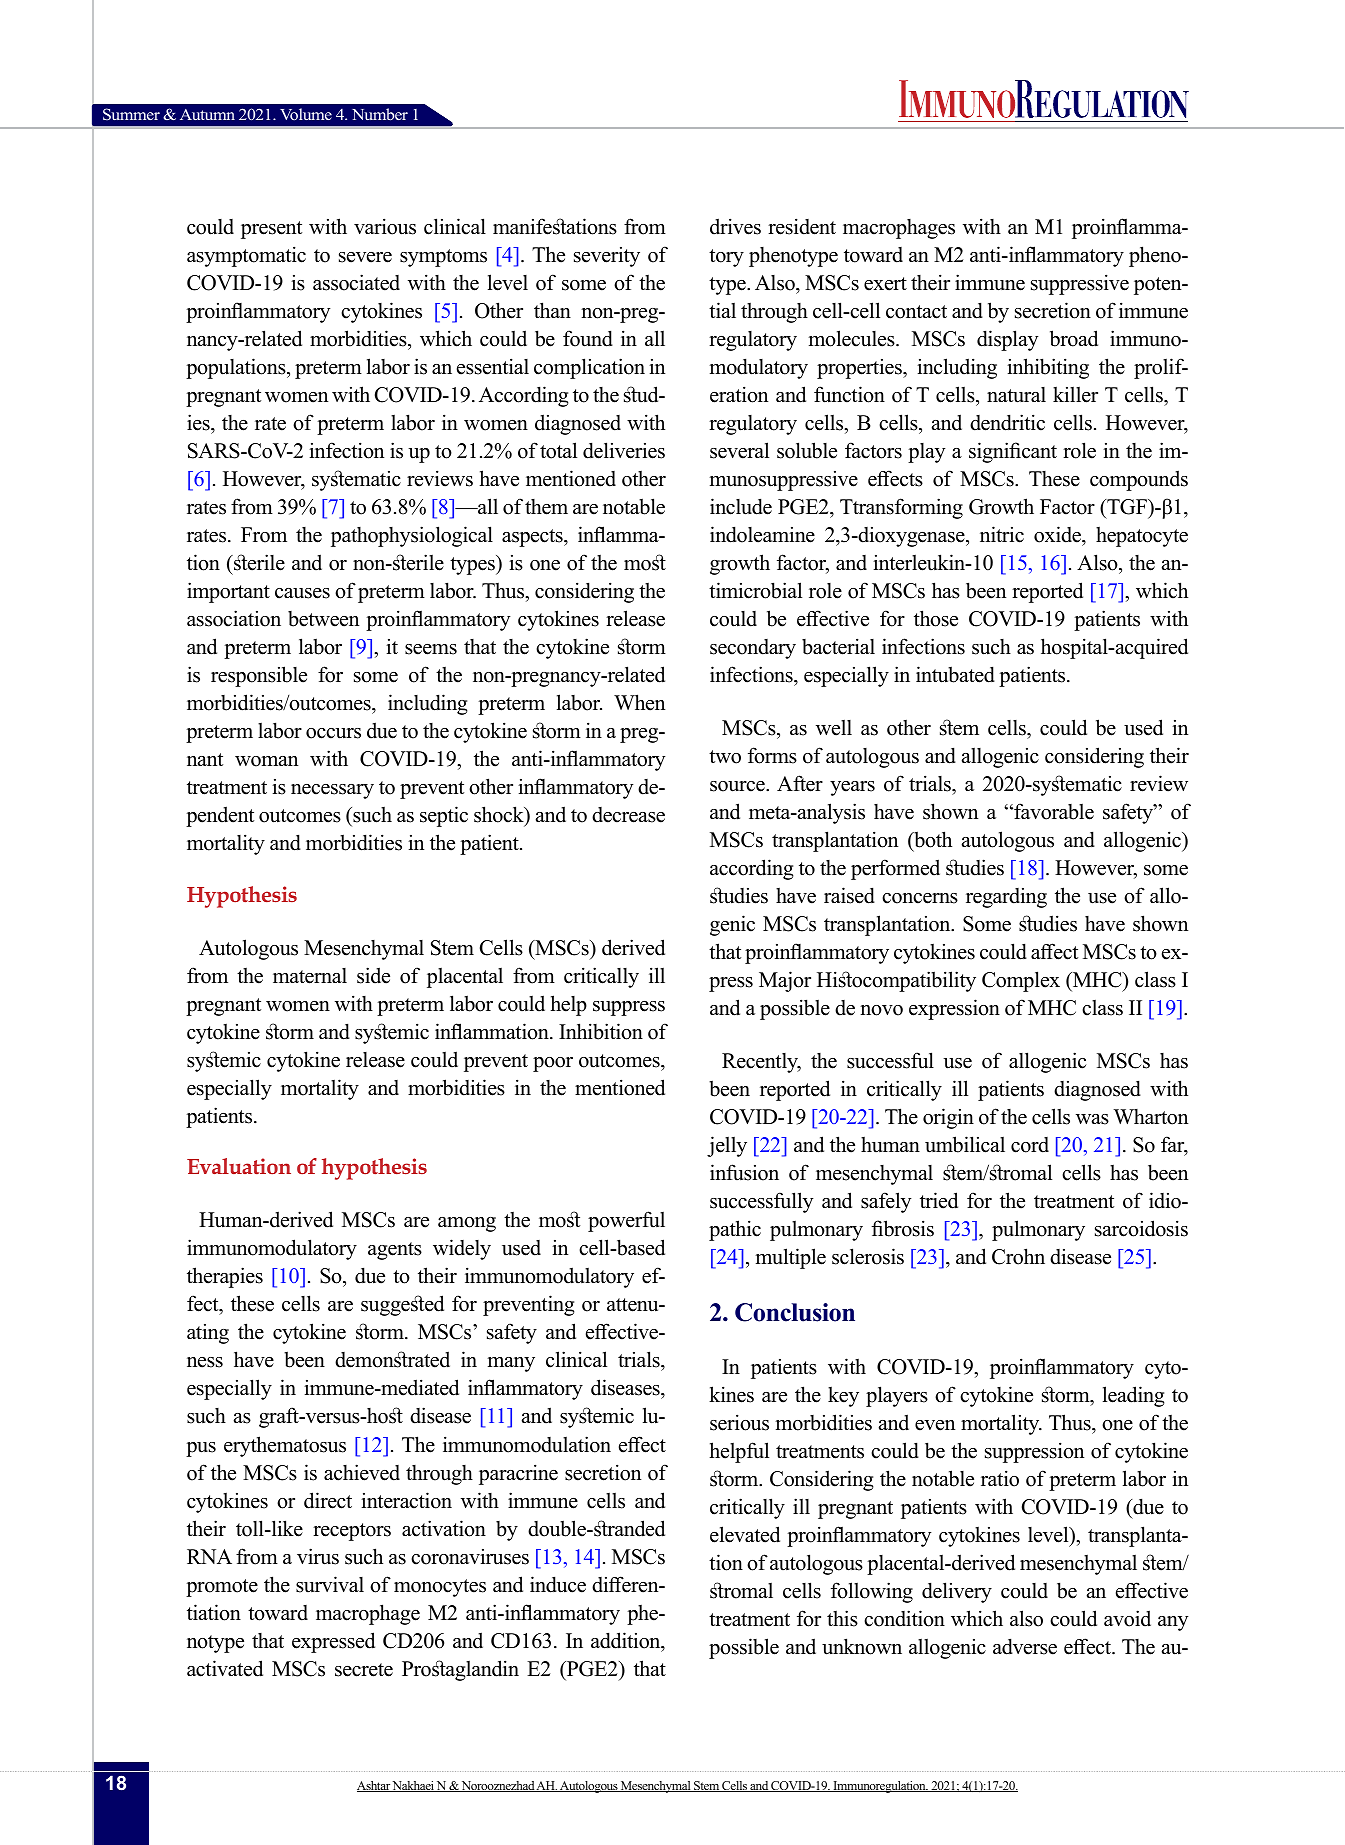  What do you see at coordinates (727, 1146) in the page?
I see `jelly` at bounding box center [727, 1146].
